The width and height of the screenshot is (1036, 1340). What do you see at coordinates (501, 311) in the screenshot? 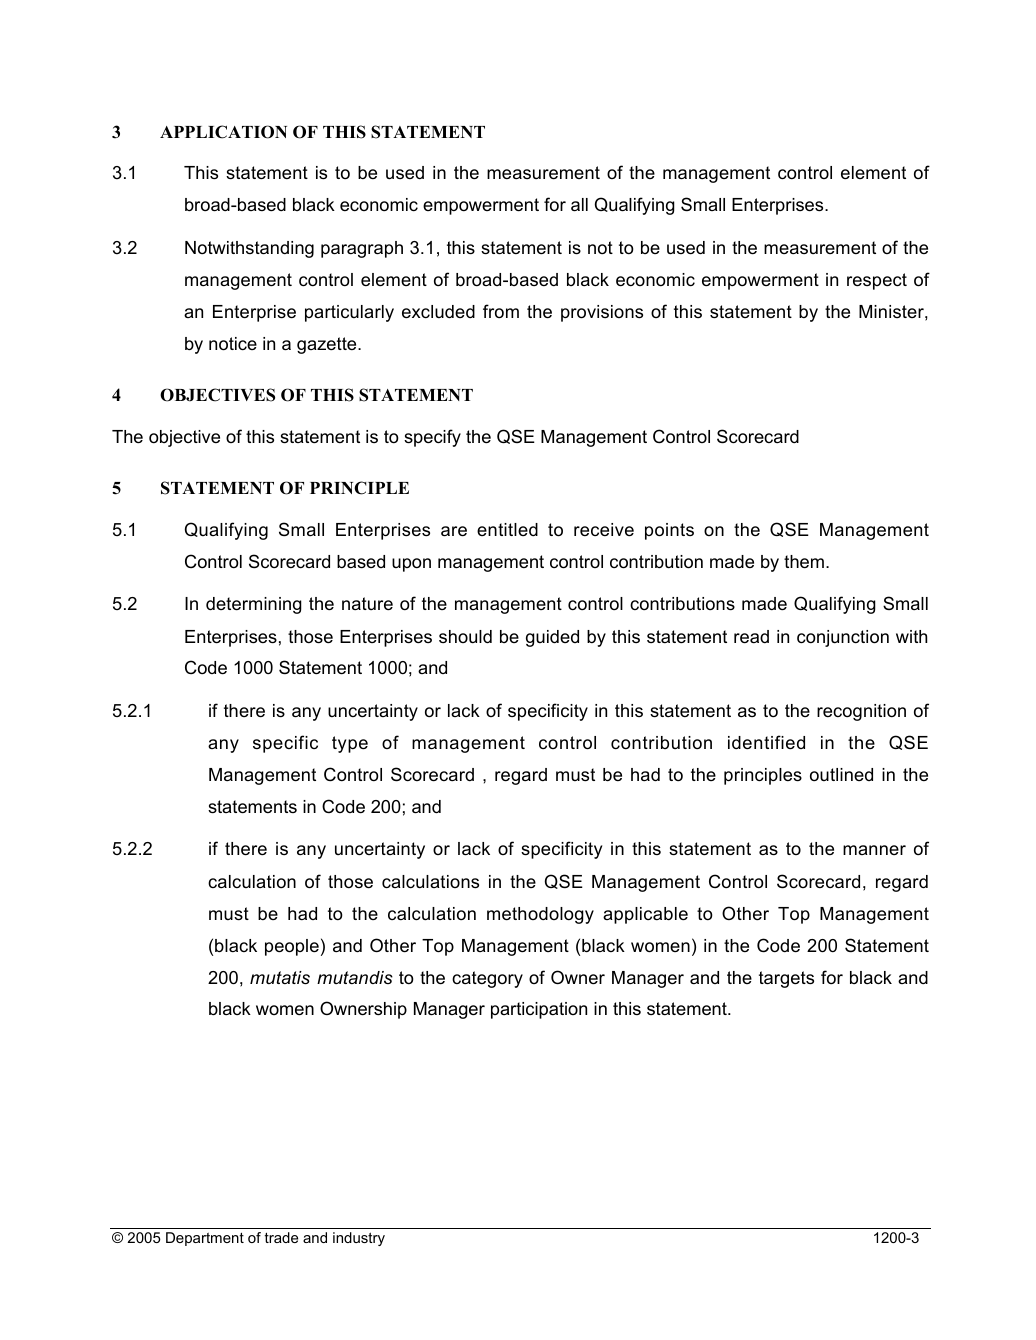
I see `from` at bounding box center [501, 311].
